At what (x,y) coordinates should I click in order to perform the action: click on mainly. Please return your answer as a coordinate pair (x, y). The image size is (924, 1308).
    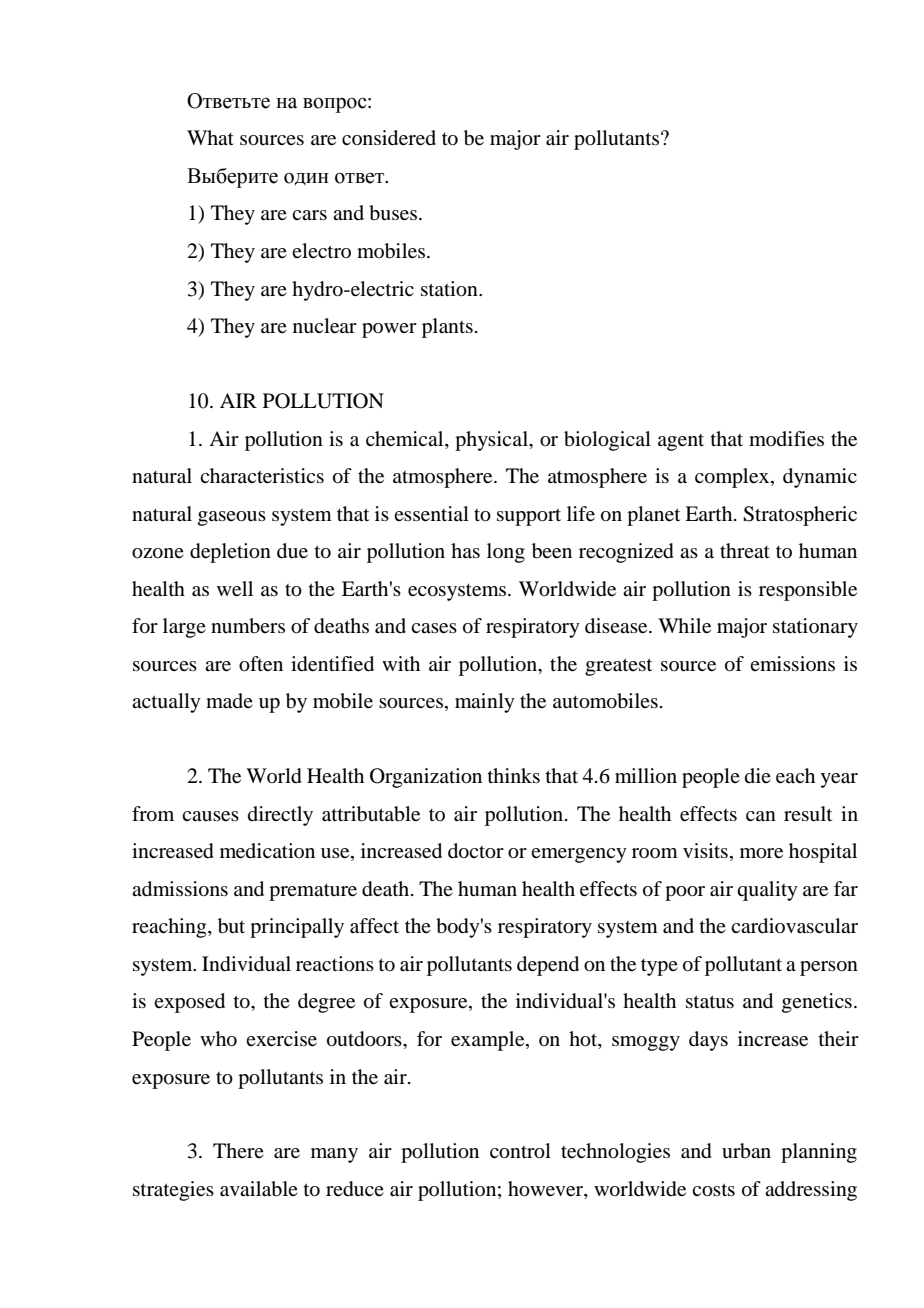
    Looking at the image, I should click on (485, 703).
